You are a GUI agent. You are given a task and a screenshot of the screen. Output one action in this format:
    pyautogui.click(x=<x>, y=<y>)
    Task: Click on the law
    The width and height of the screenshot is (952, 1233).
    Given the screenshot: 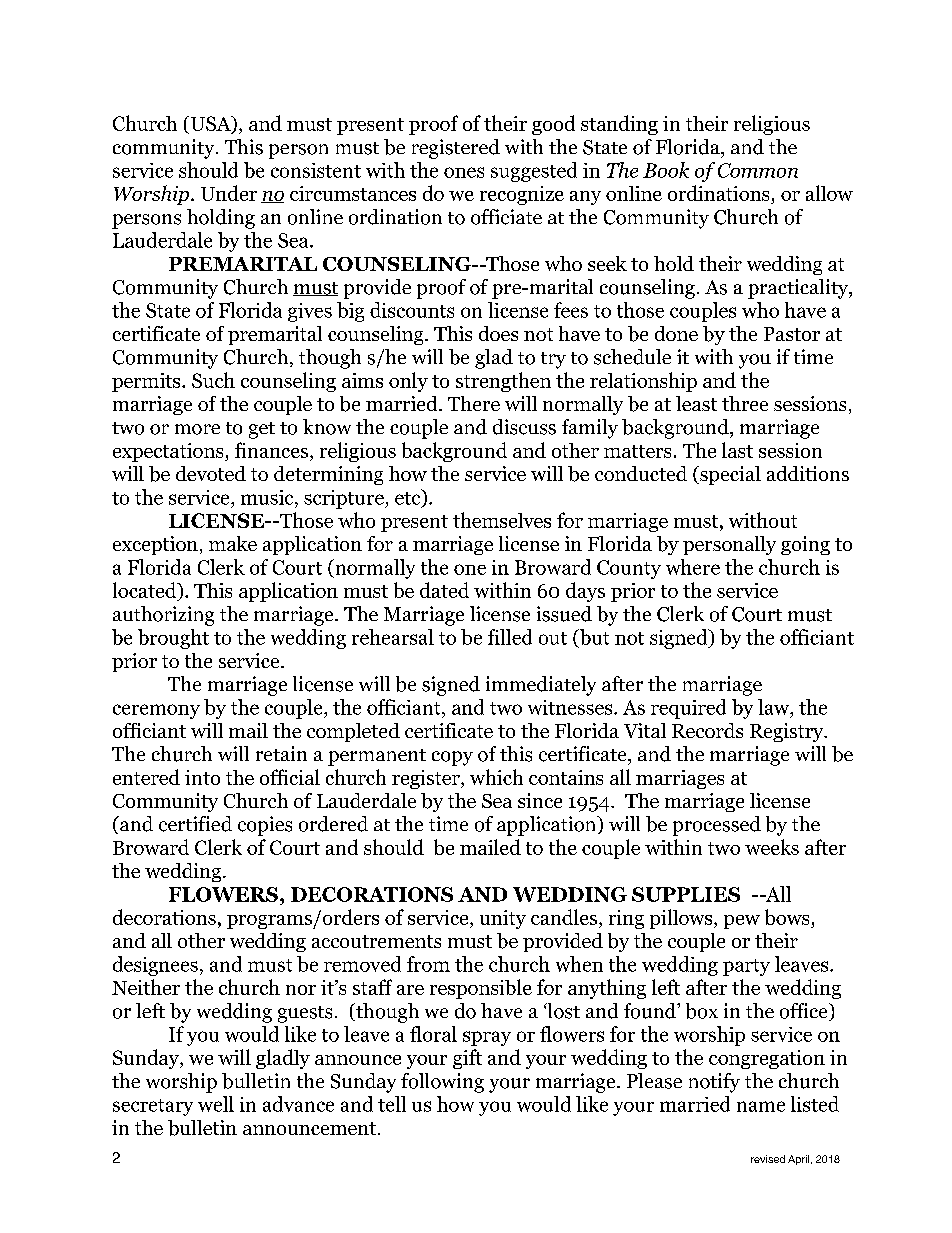 What is the action you would take?
    pyautogui.click(x=775, y=708)
